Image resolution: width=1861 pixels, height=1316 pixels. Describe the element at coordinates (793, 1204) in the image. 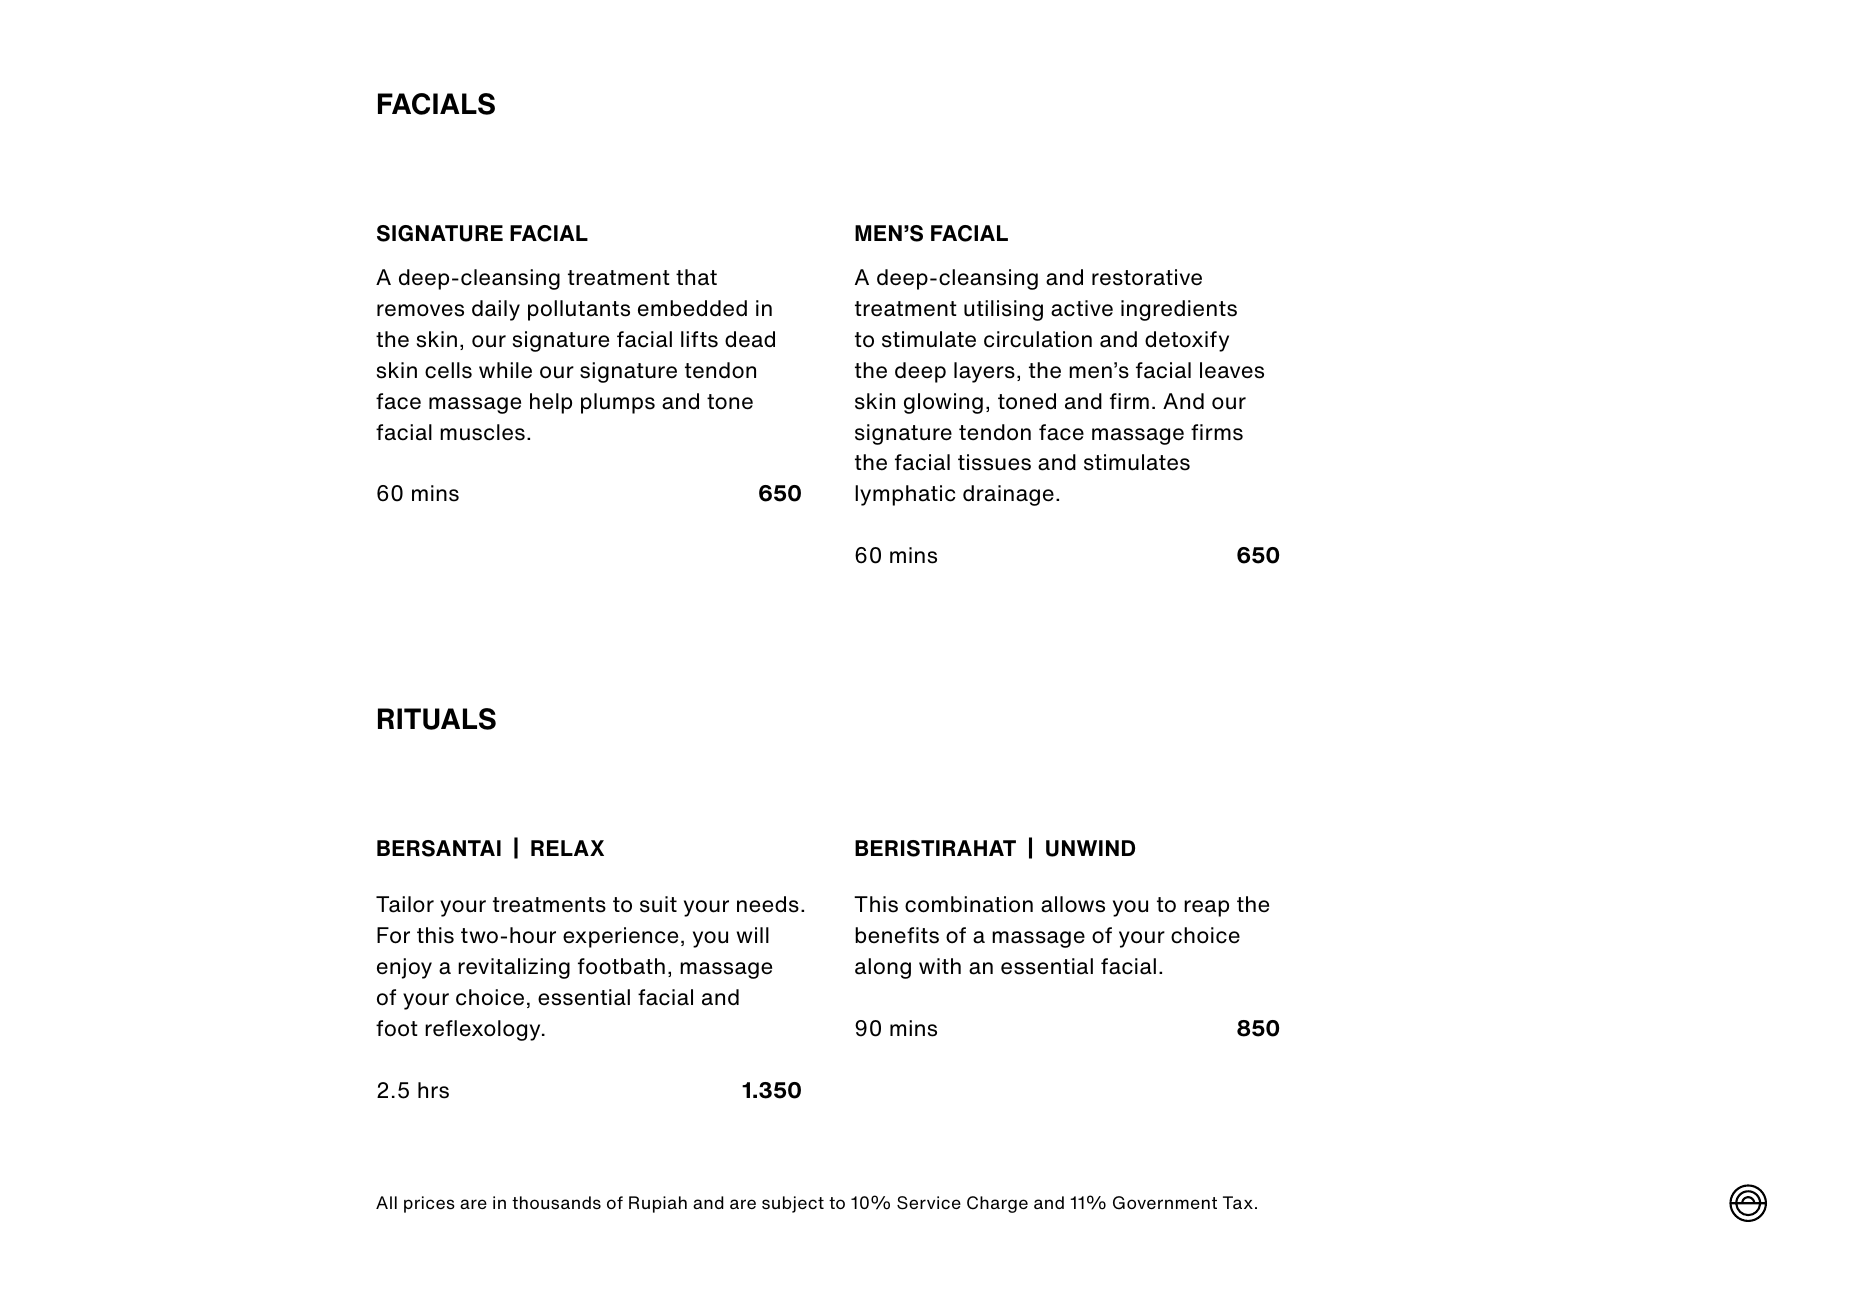

I see `subject` at that location.
